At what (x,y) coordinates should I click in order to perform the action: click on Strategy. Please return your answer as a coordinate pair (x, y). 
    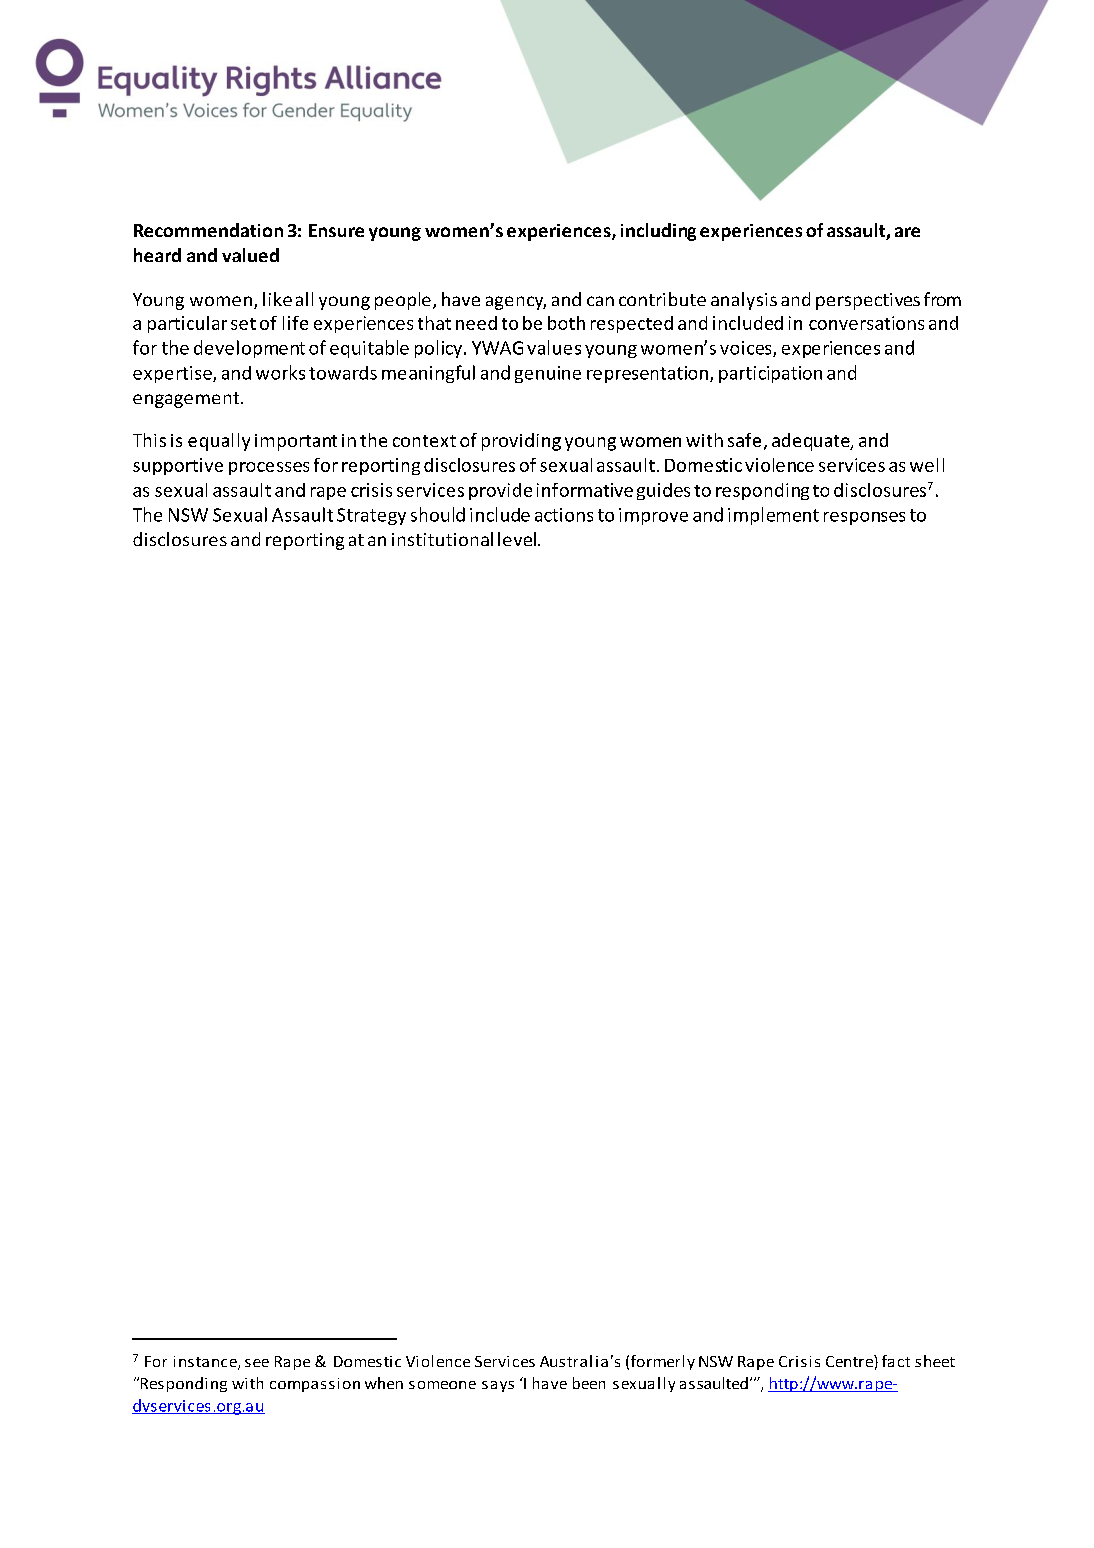
    Looking at the image, I should click on (371, 516).
